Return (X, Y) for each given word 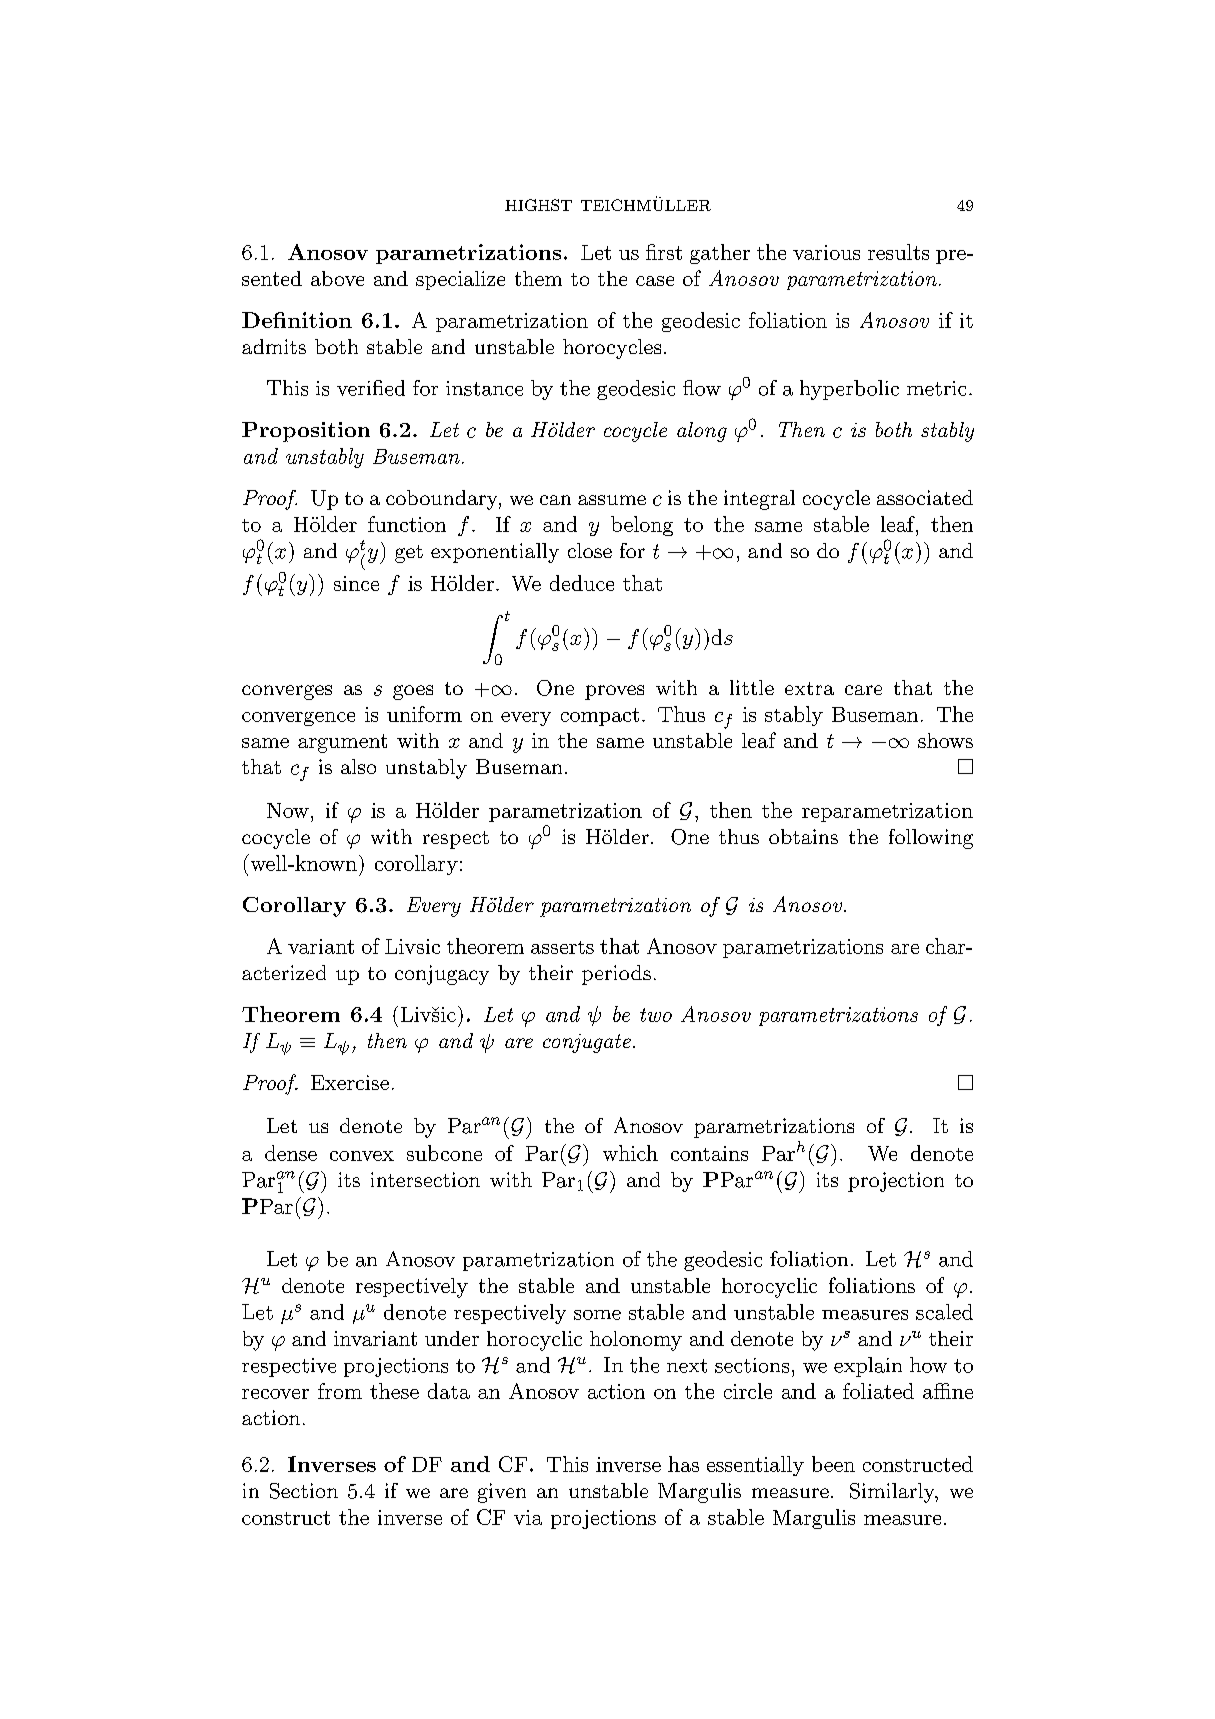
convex (362, 1156)
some (597, 1315)
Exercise (350, 1082)
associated (925, 497)
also (358, 766)
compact (600, 717)
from (340, 1391)
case (655, 281)
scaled (944, 1312)
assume (612, 500)
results (898, 252)
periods (616, 975)
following (931, 839)
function (407, 524)
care (863, 690)
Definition (297, 320)
